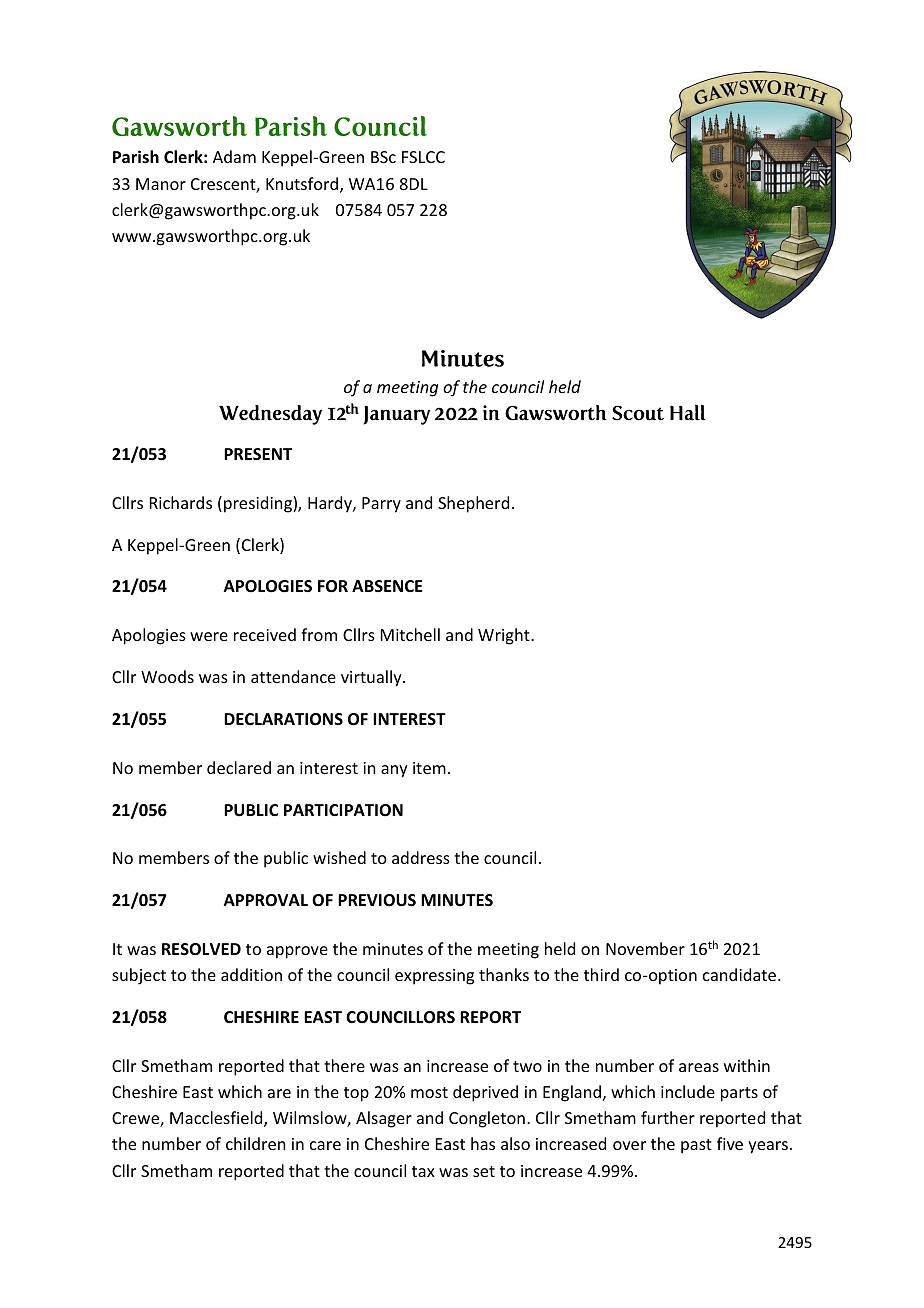  Describe the element at coordinates (410, 634) in the document. I see `Mitchell` at that location.
